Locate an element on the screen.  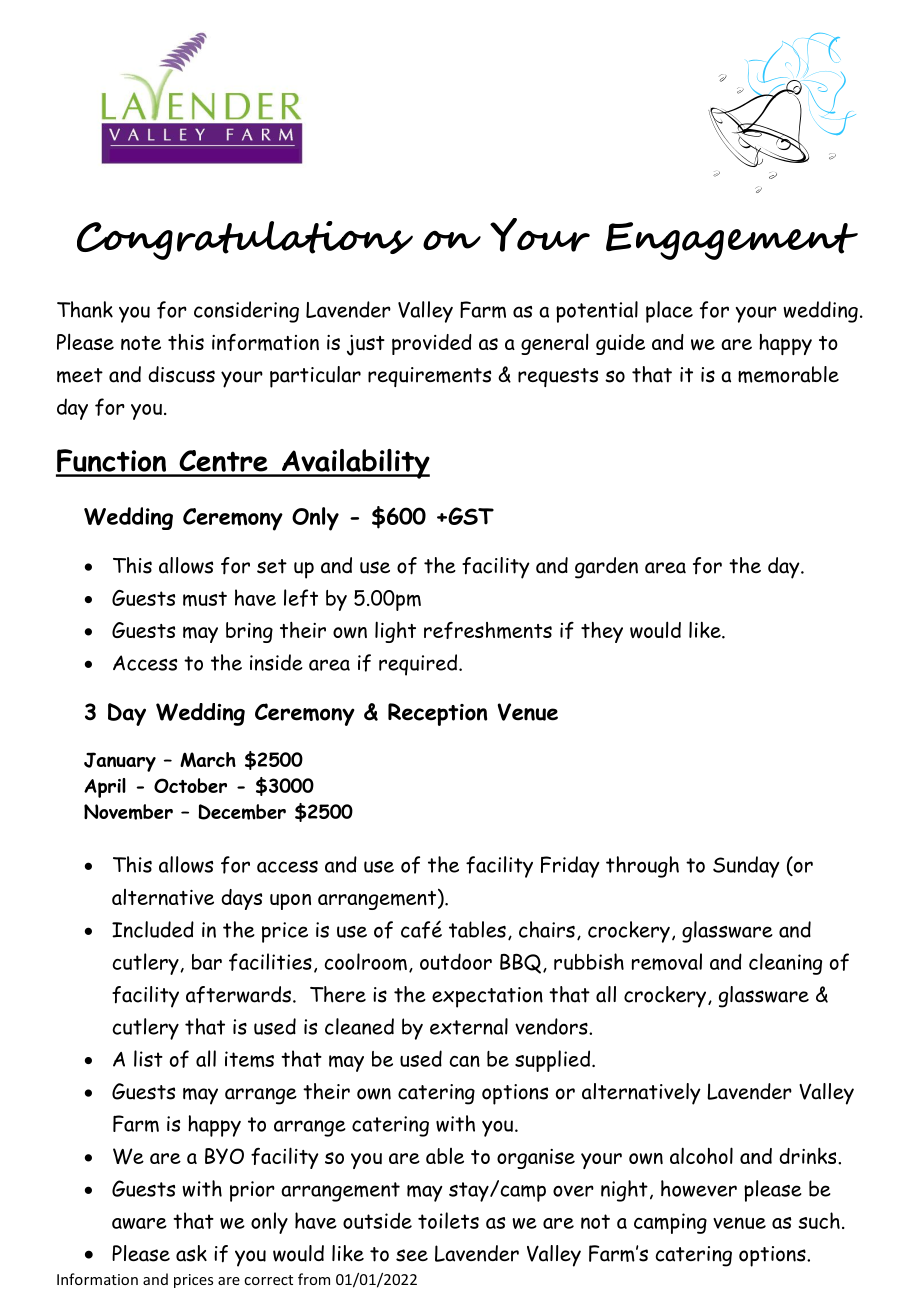
Sunday is located at coordinates (746, 867).
